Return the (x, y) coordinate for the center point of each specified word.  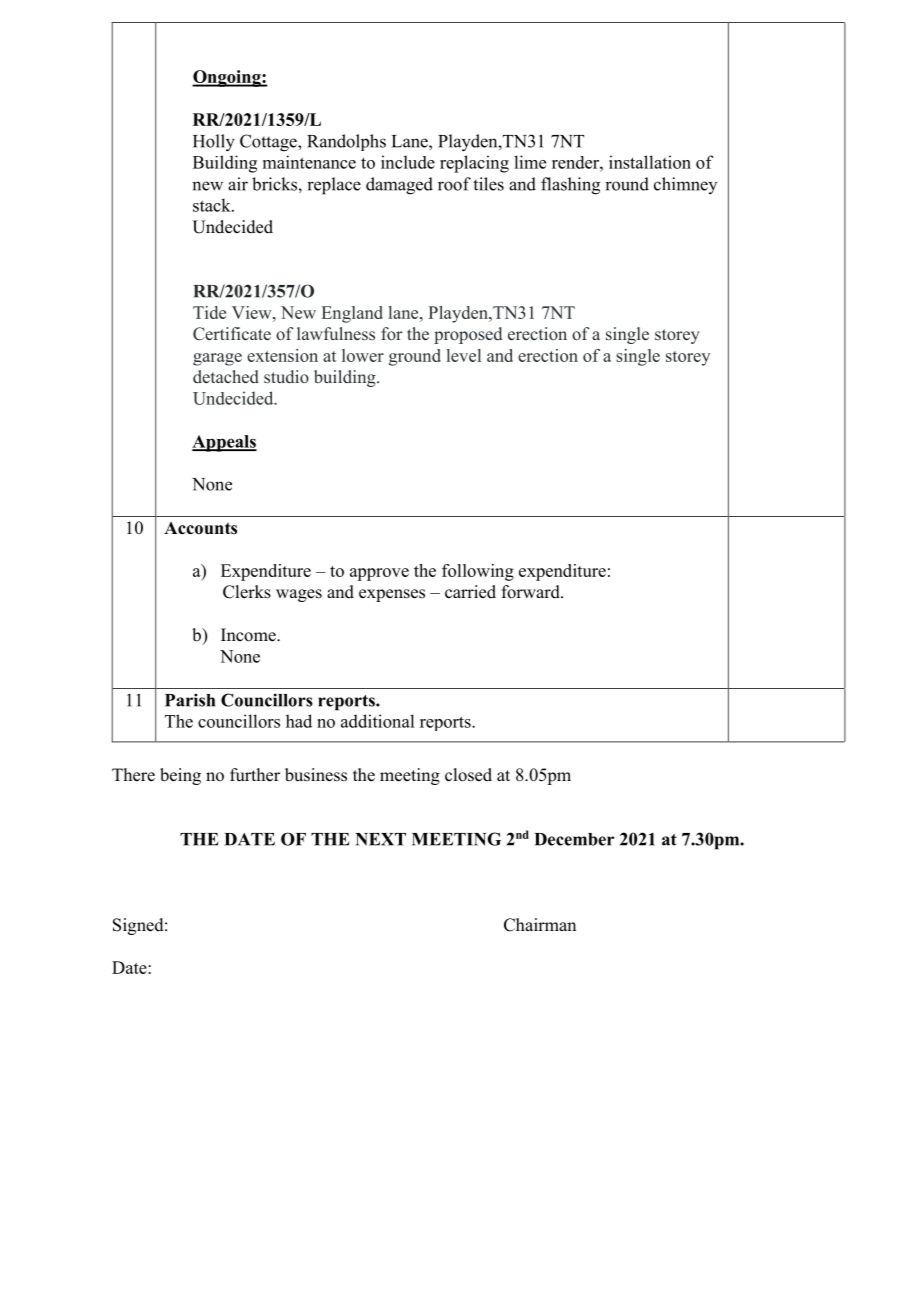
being (180, 776)
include (408, 162)
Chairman (540, 925)
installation (650, 162)
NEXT (380, 839)
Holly (214, 143)
